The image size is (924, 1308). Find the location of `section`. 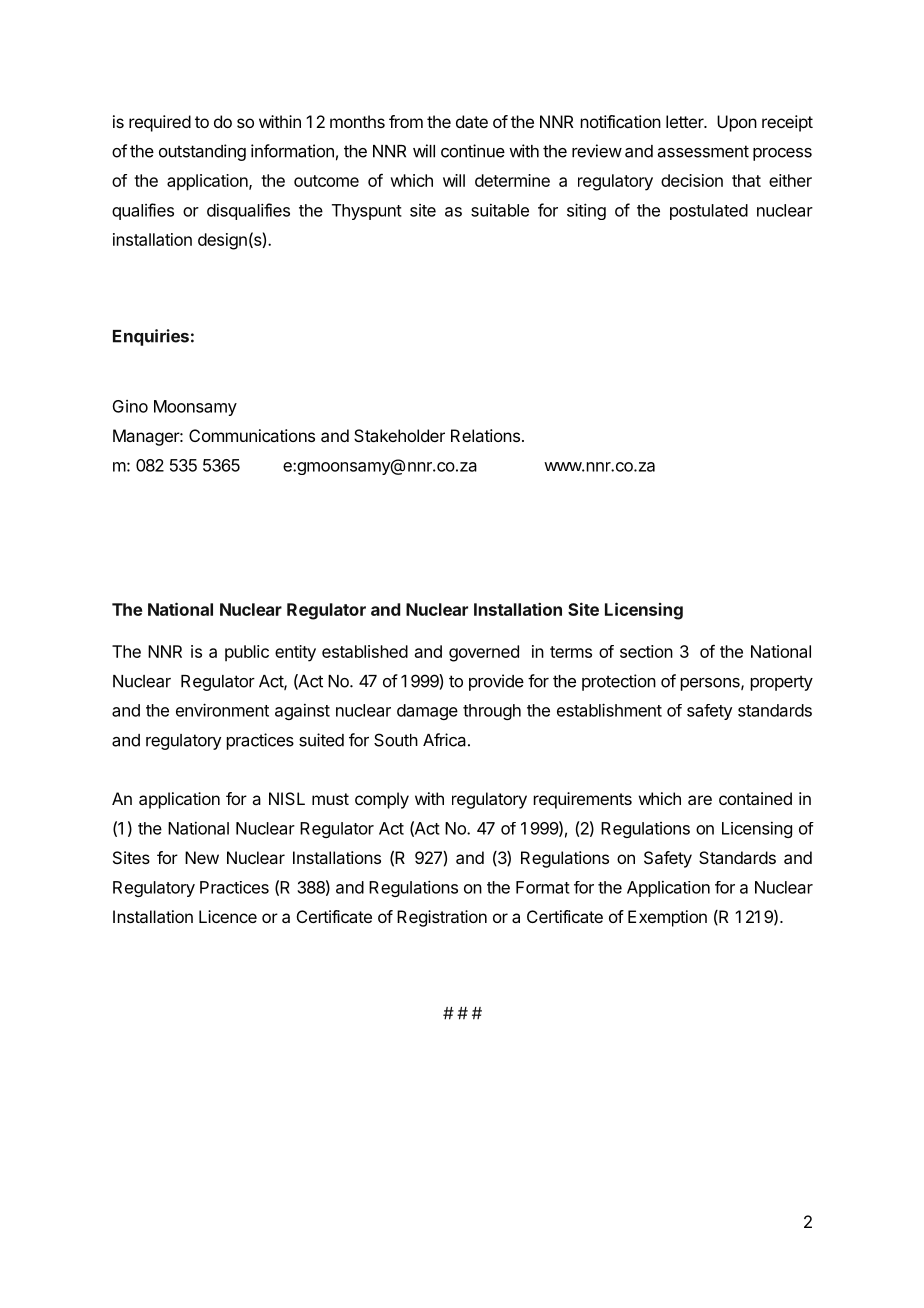

section is located at coordinates (646, 651).
